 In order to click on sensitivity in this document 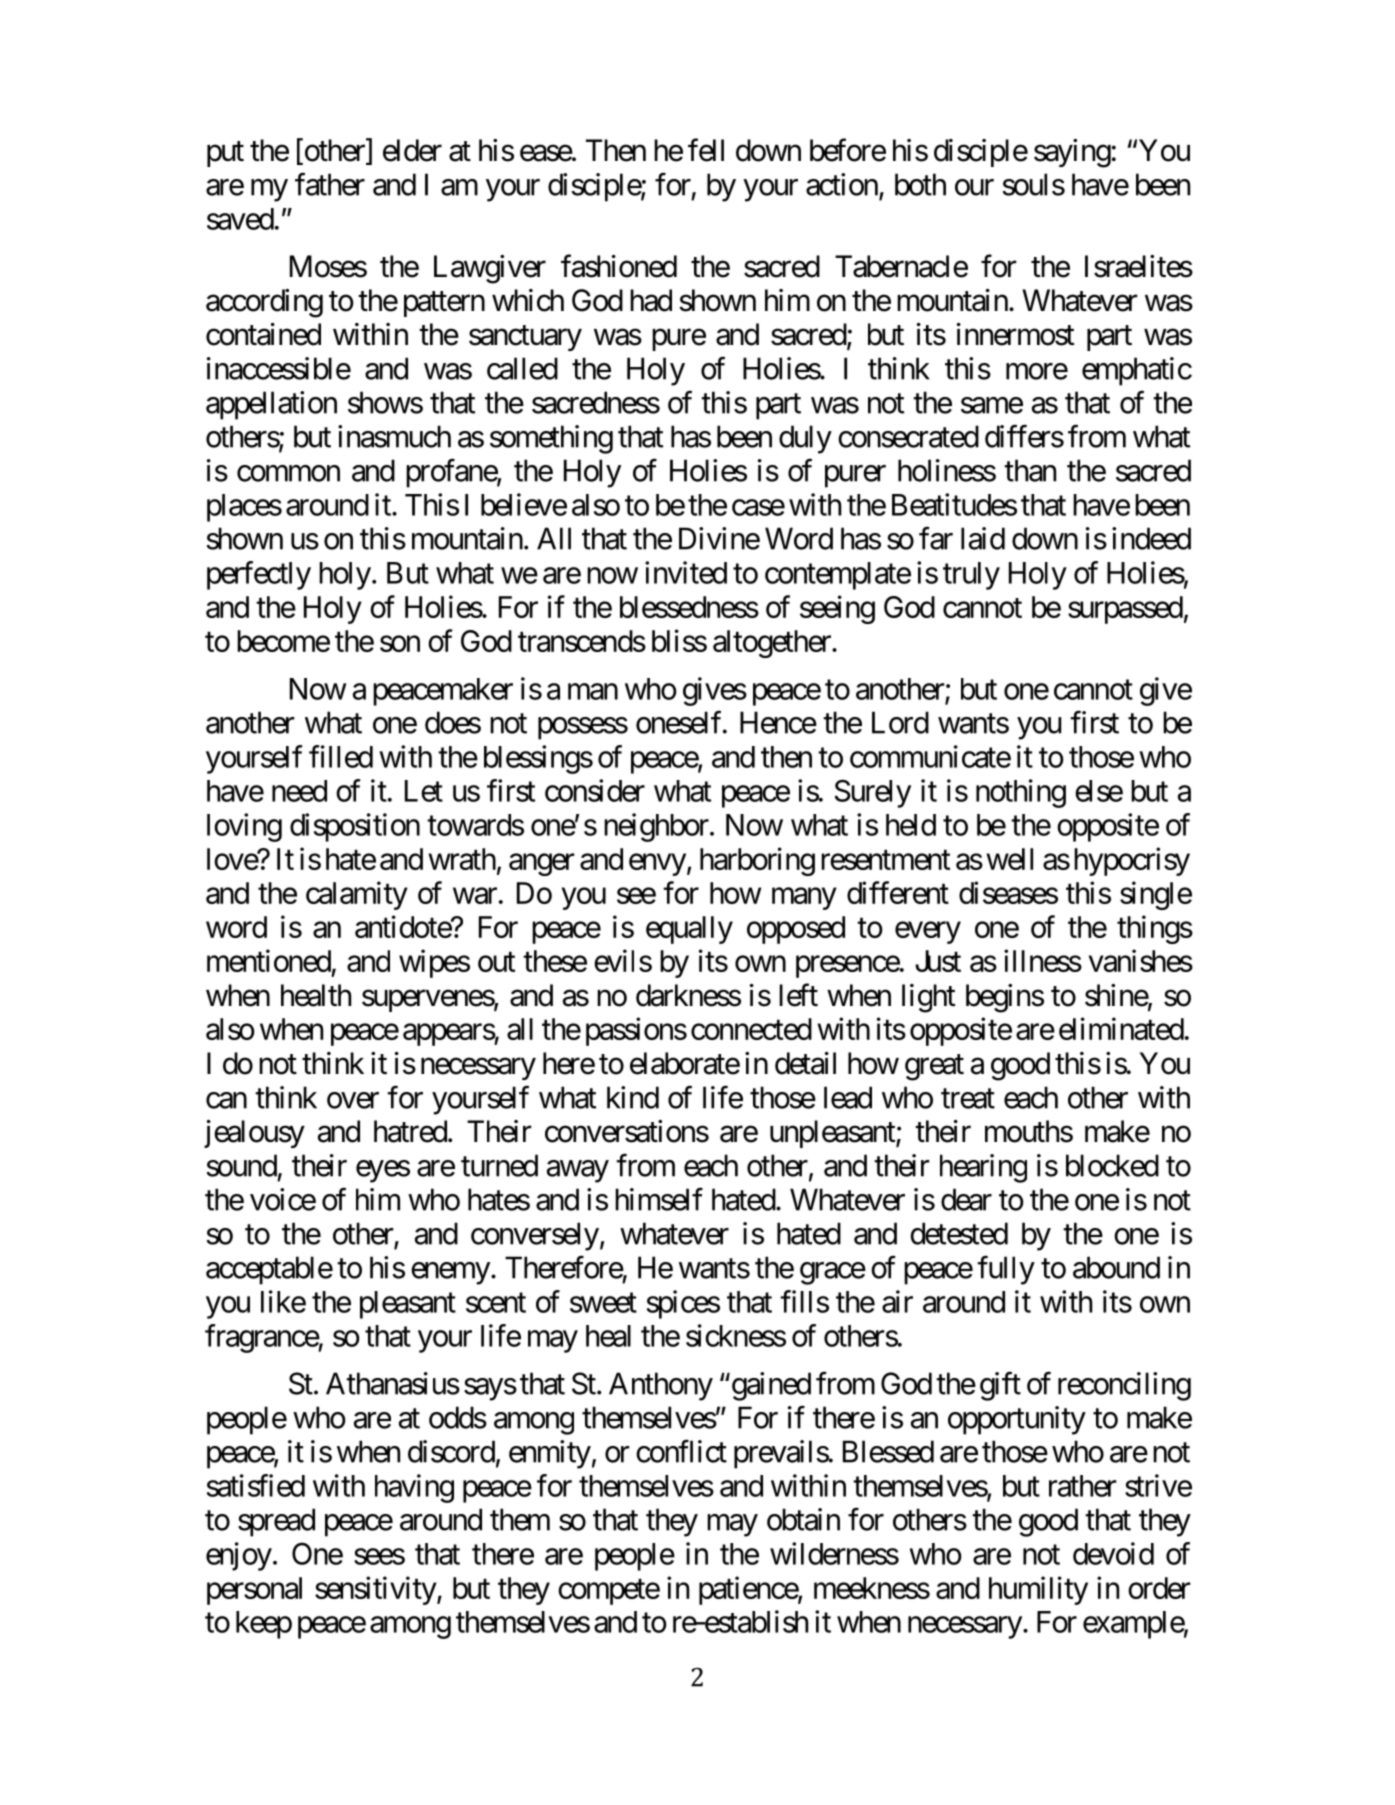, I will do `click(376, 1590)`.
